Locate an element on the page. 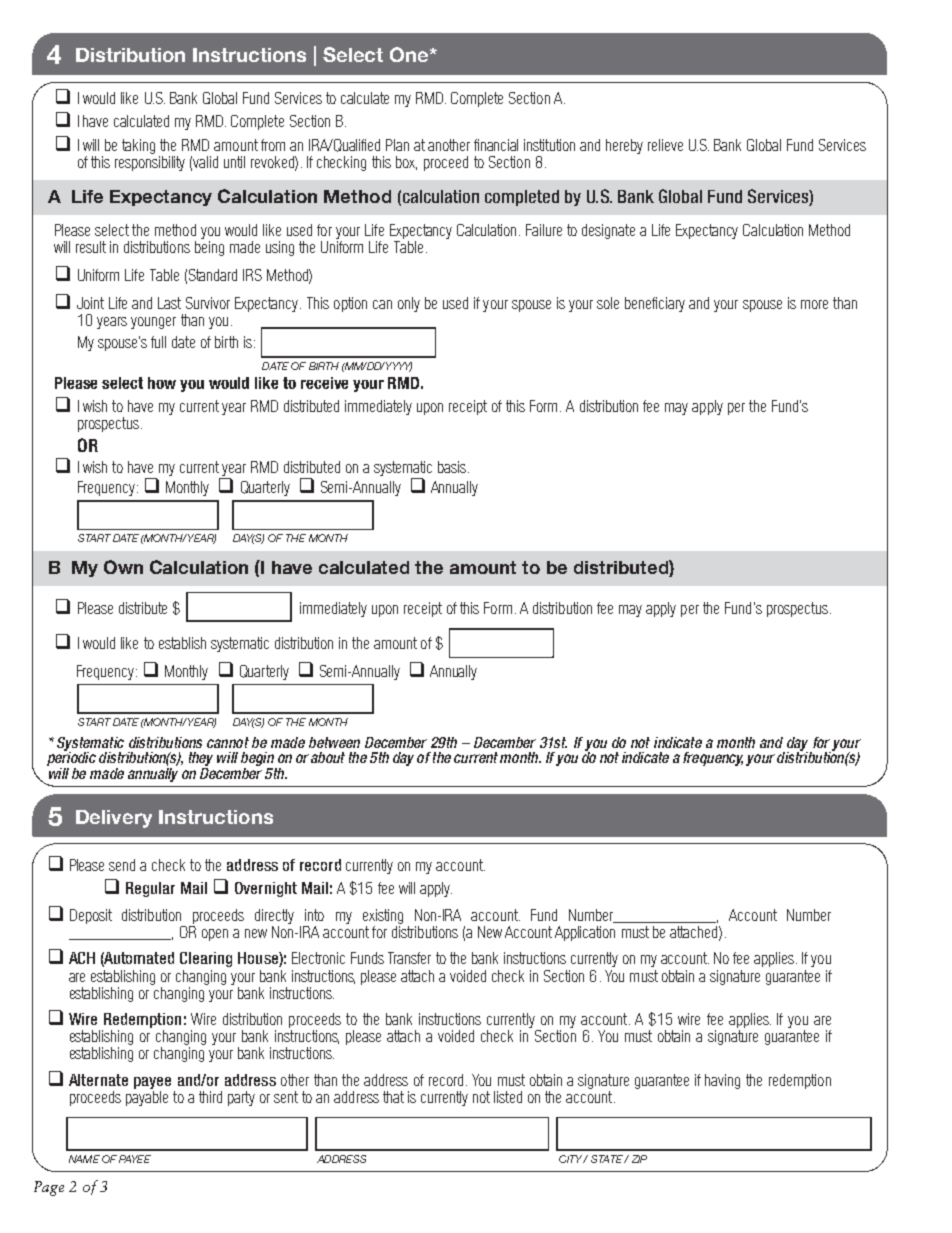  full is located at coordinates (158, 342).
